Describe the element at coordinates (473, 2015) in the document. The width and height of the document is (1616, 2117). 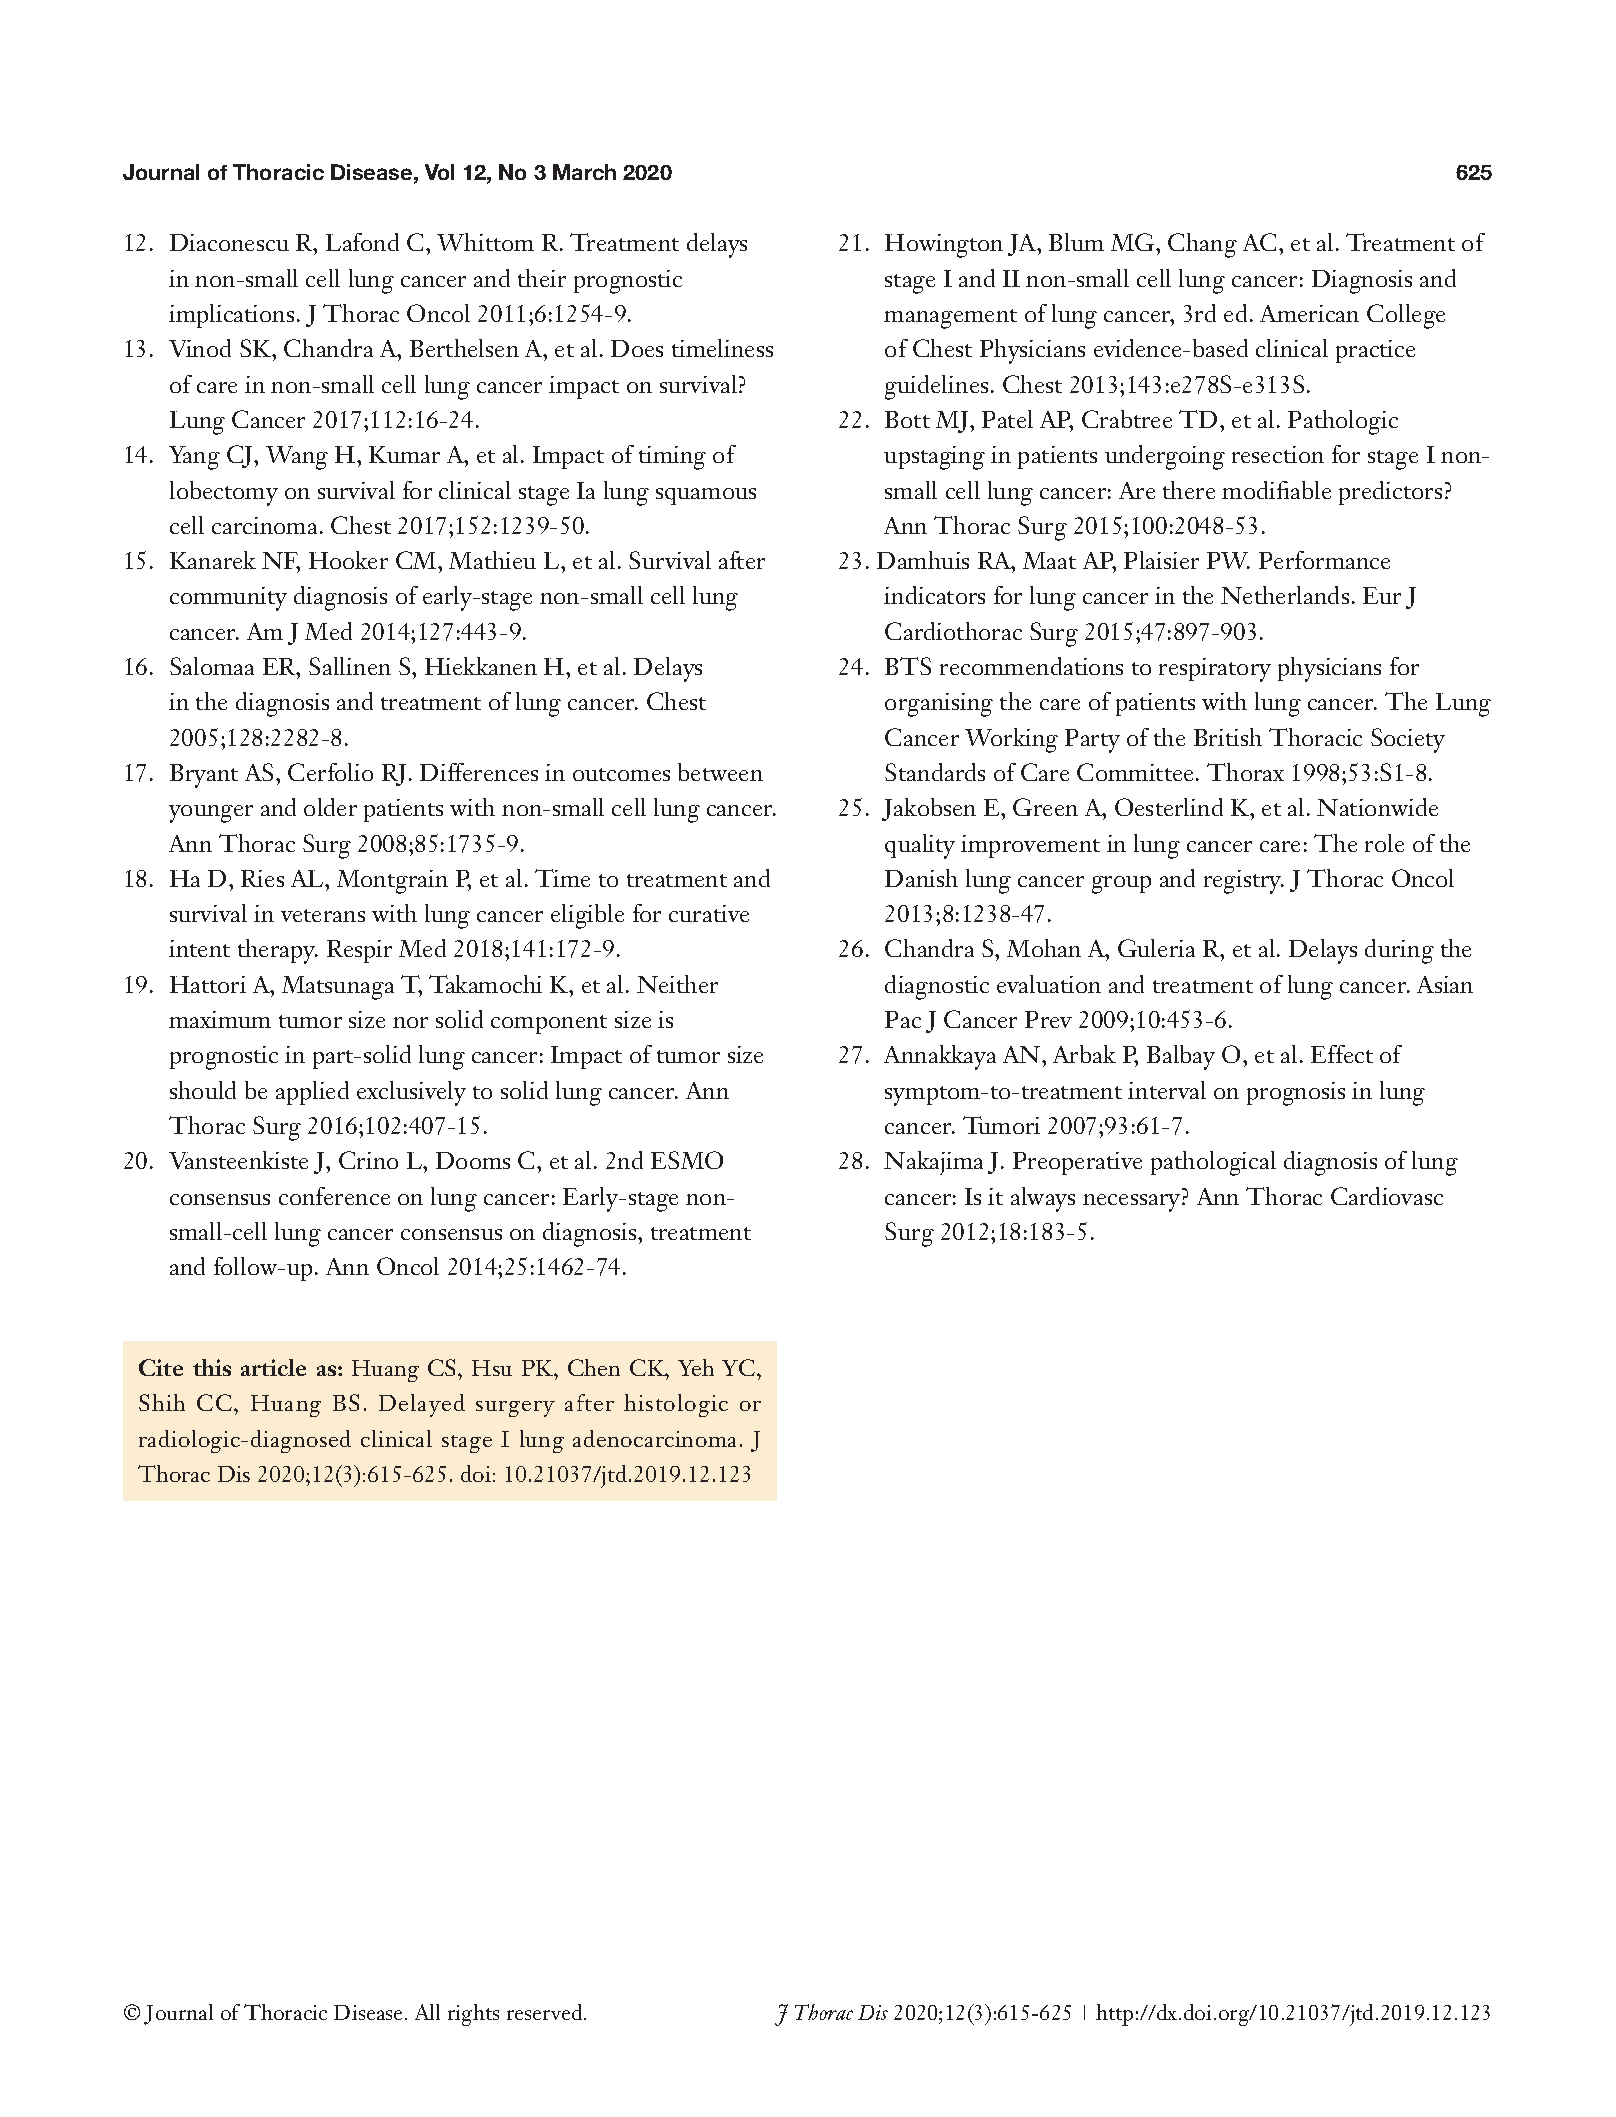
I see `rights` at that location.
